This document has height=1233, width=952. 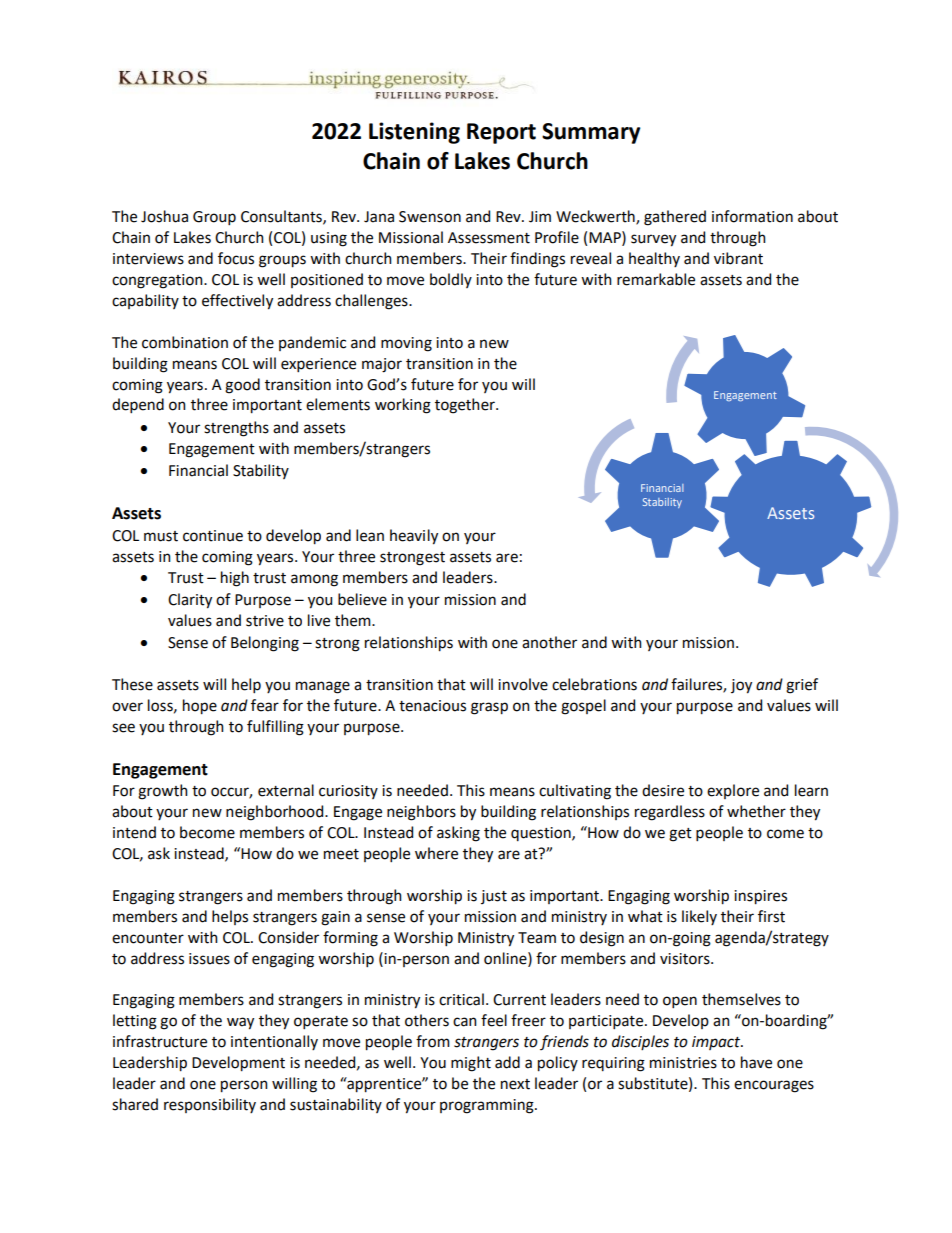 I want to click on responsibility, so click(x=210, y=1105).
